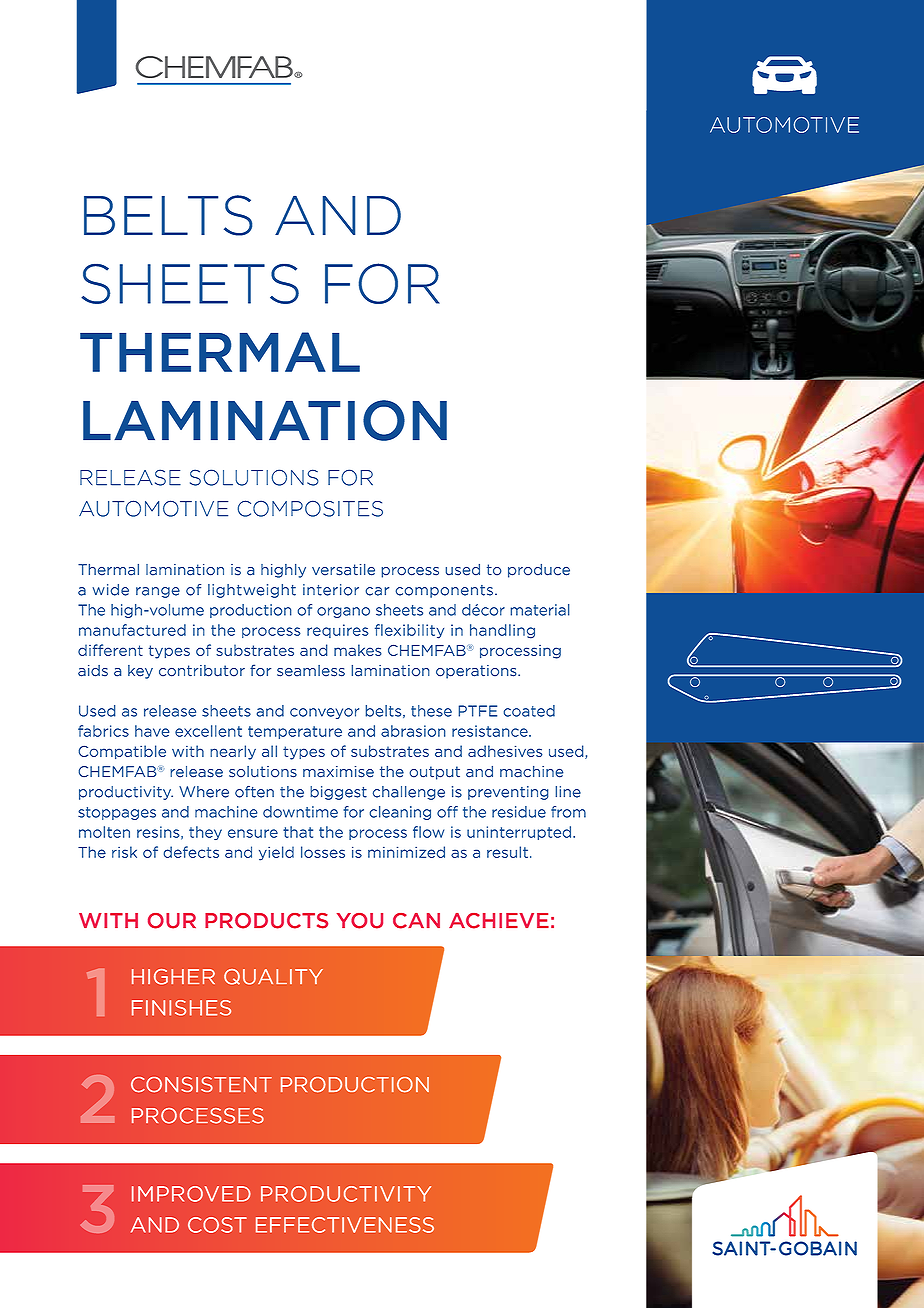 This screenshot has height=1308, width=924. Describe the element at coordinates (507, 852) in the screenshot. I see `result` at that location.
